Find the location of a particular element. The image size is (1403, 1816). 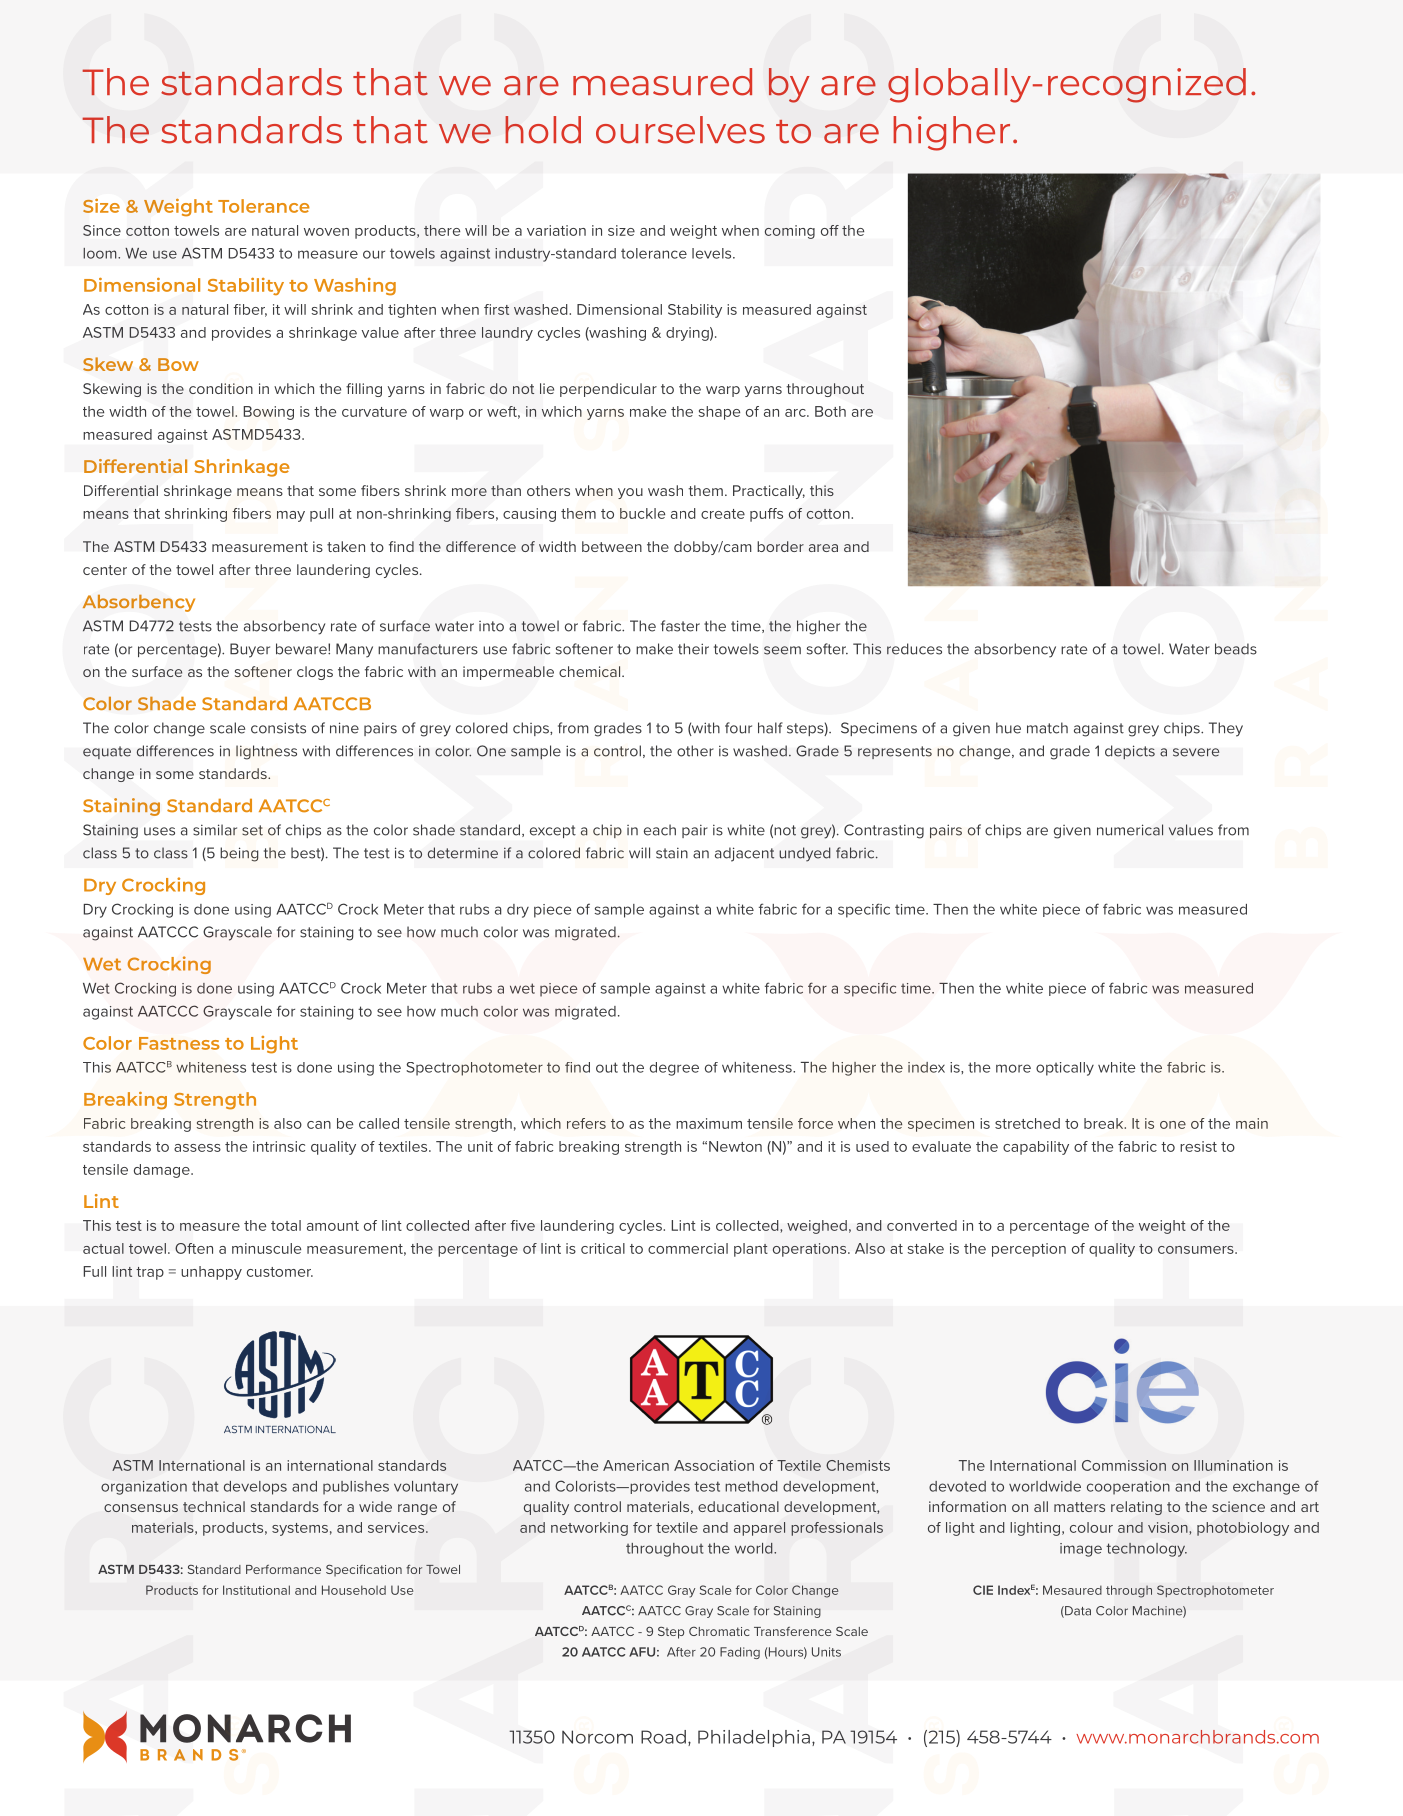

off is located at coordinates (830, 230).
